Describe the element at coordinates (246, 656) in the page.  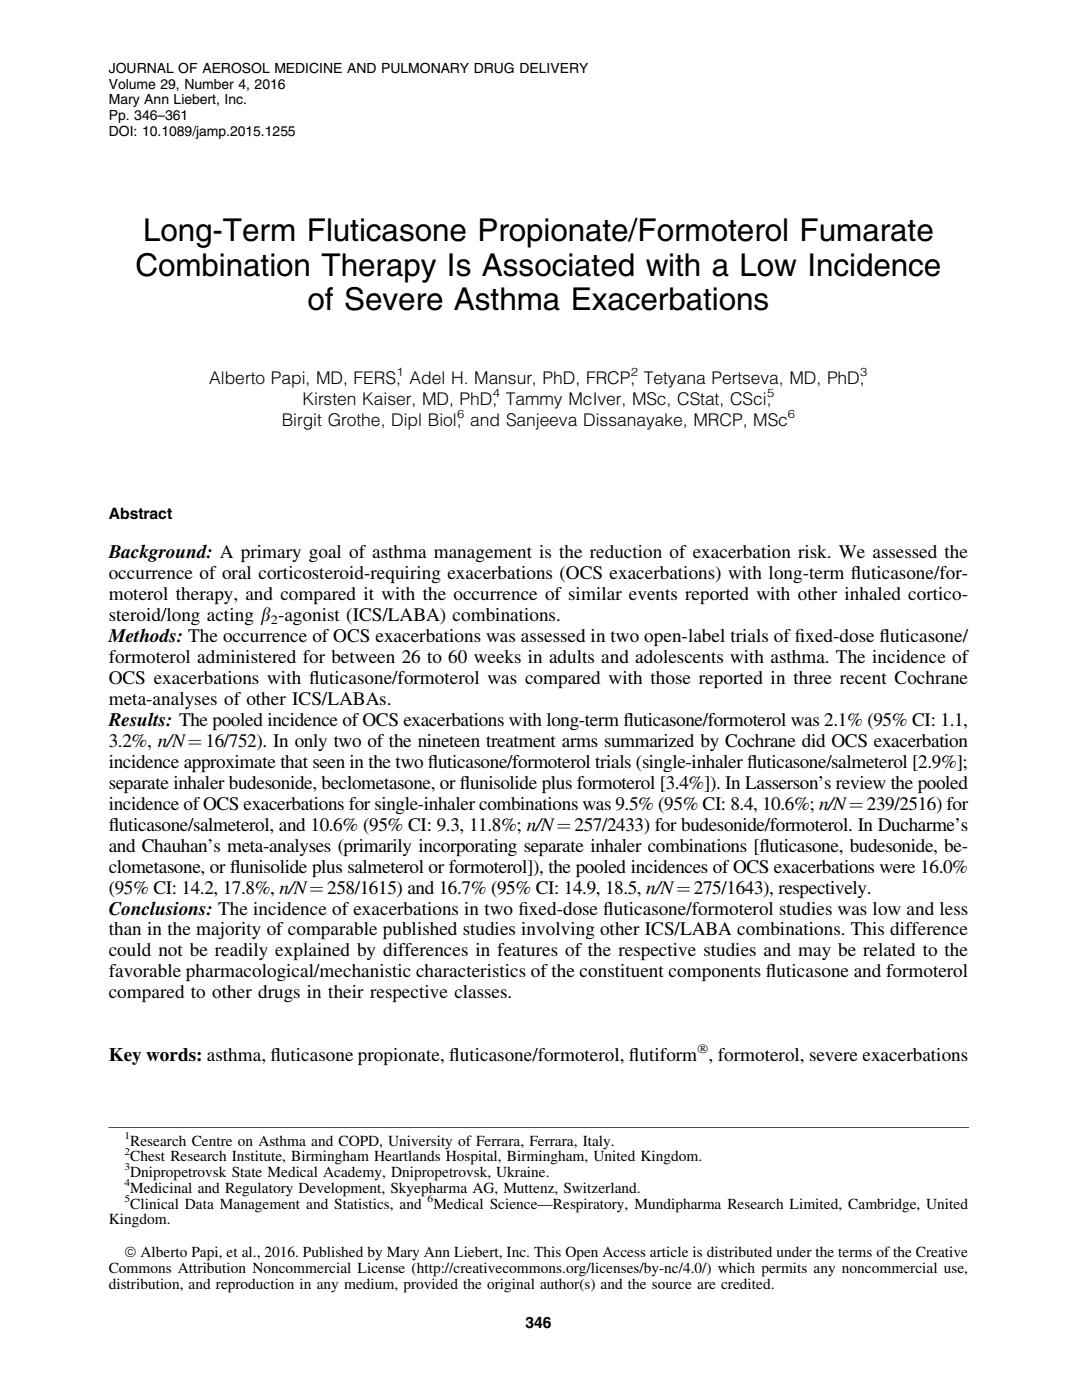
I see `administered` at that location.
